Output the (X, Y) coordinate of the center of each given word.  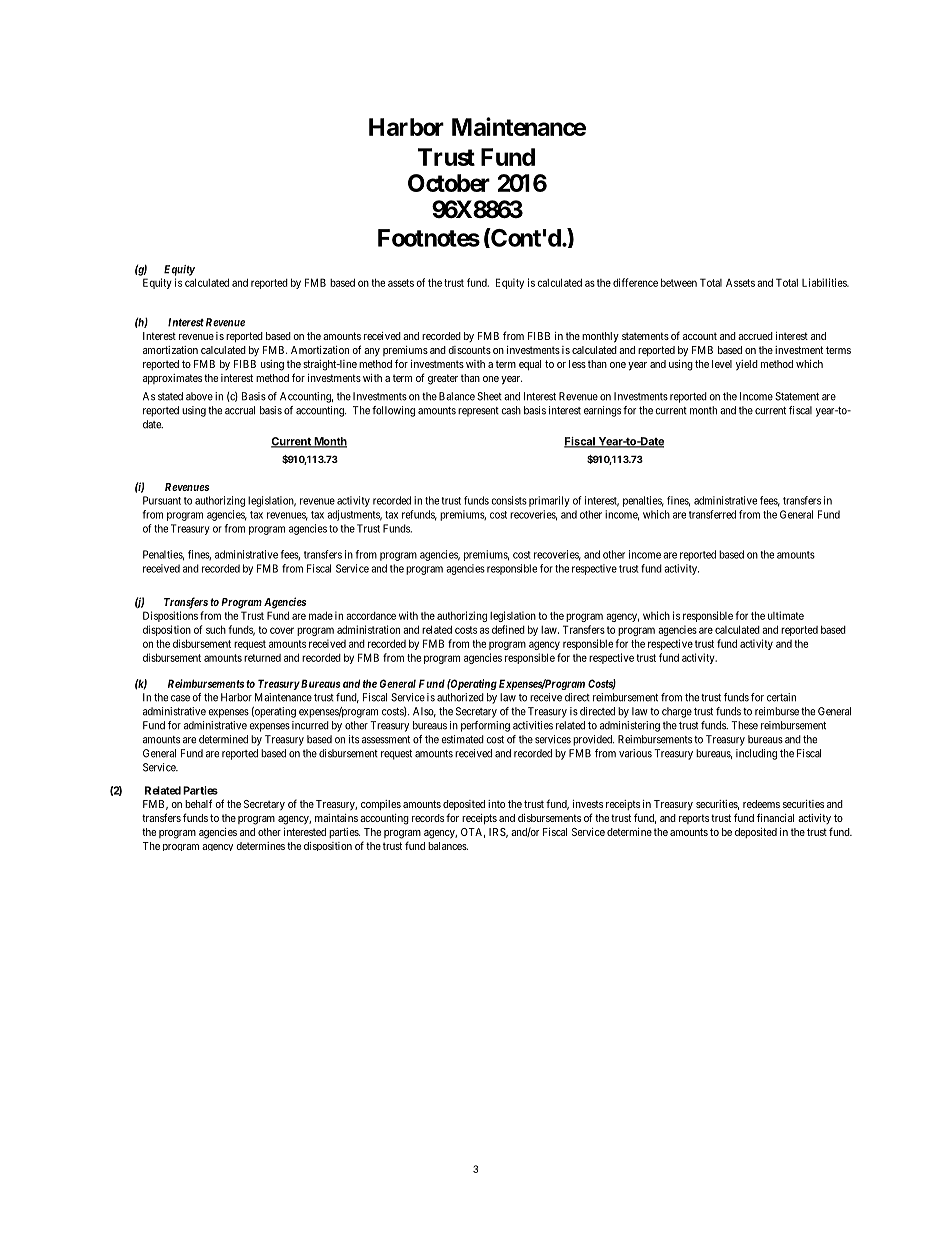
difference (635, 282)
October (449, 183)
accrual (240, 410)
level (722, 364)
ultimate (786, 615)
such (216, 629)
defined (508, 629)
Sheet (489, 396)
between (679, 282)
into (496, 804)
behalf (198, 803)
